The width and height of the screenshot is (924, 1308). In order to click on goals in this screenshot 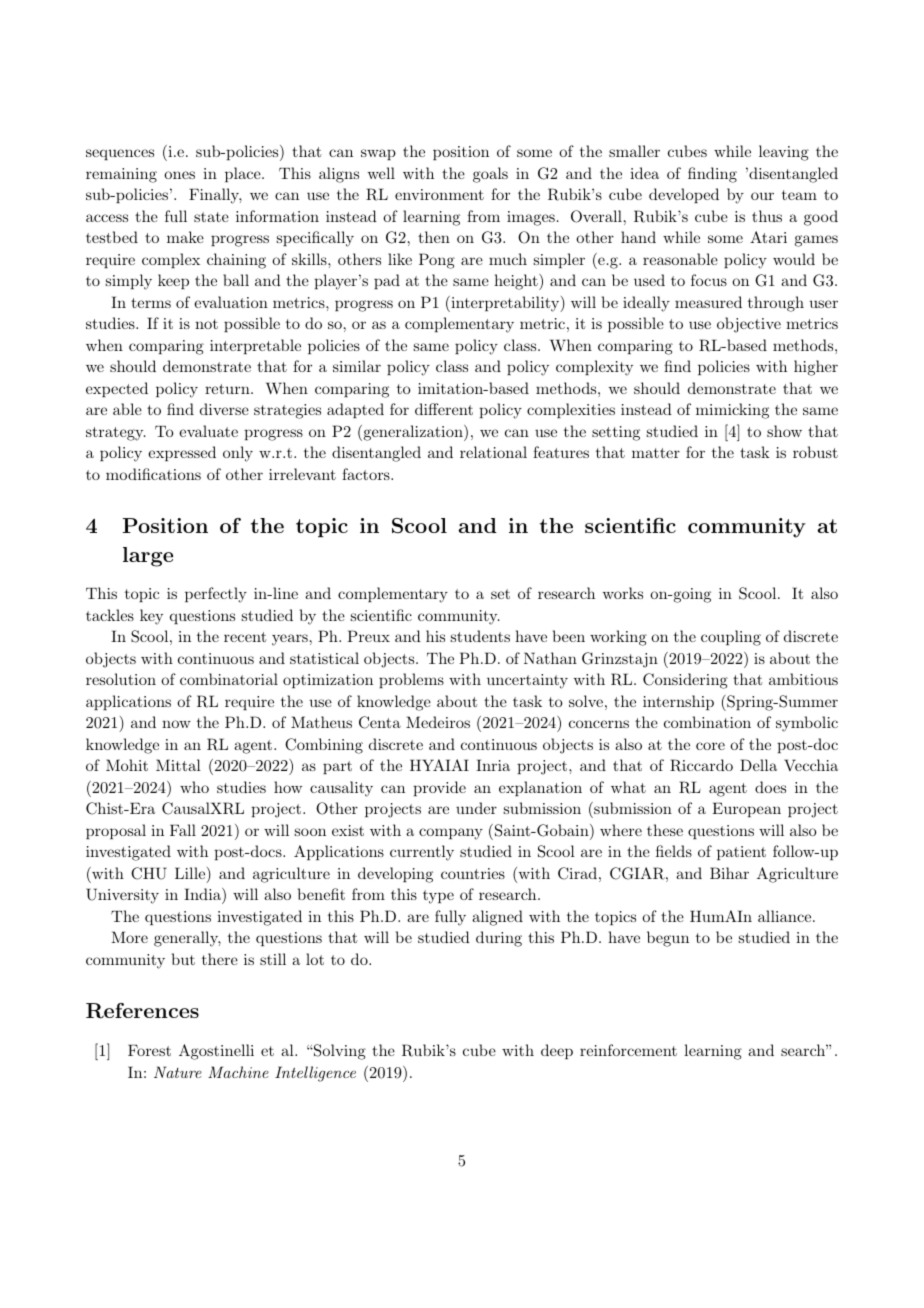, I will do `click(490, 175)`.
